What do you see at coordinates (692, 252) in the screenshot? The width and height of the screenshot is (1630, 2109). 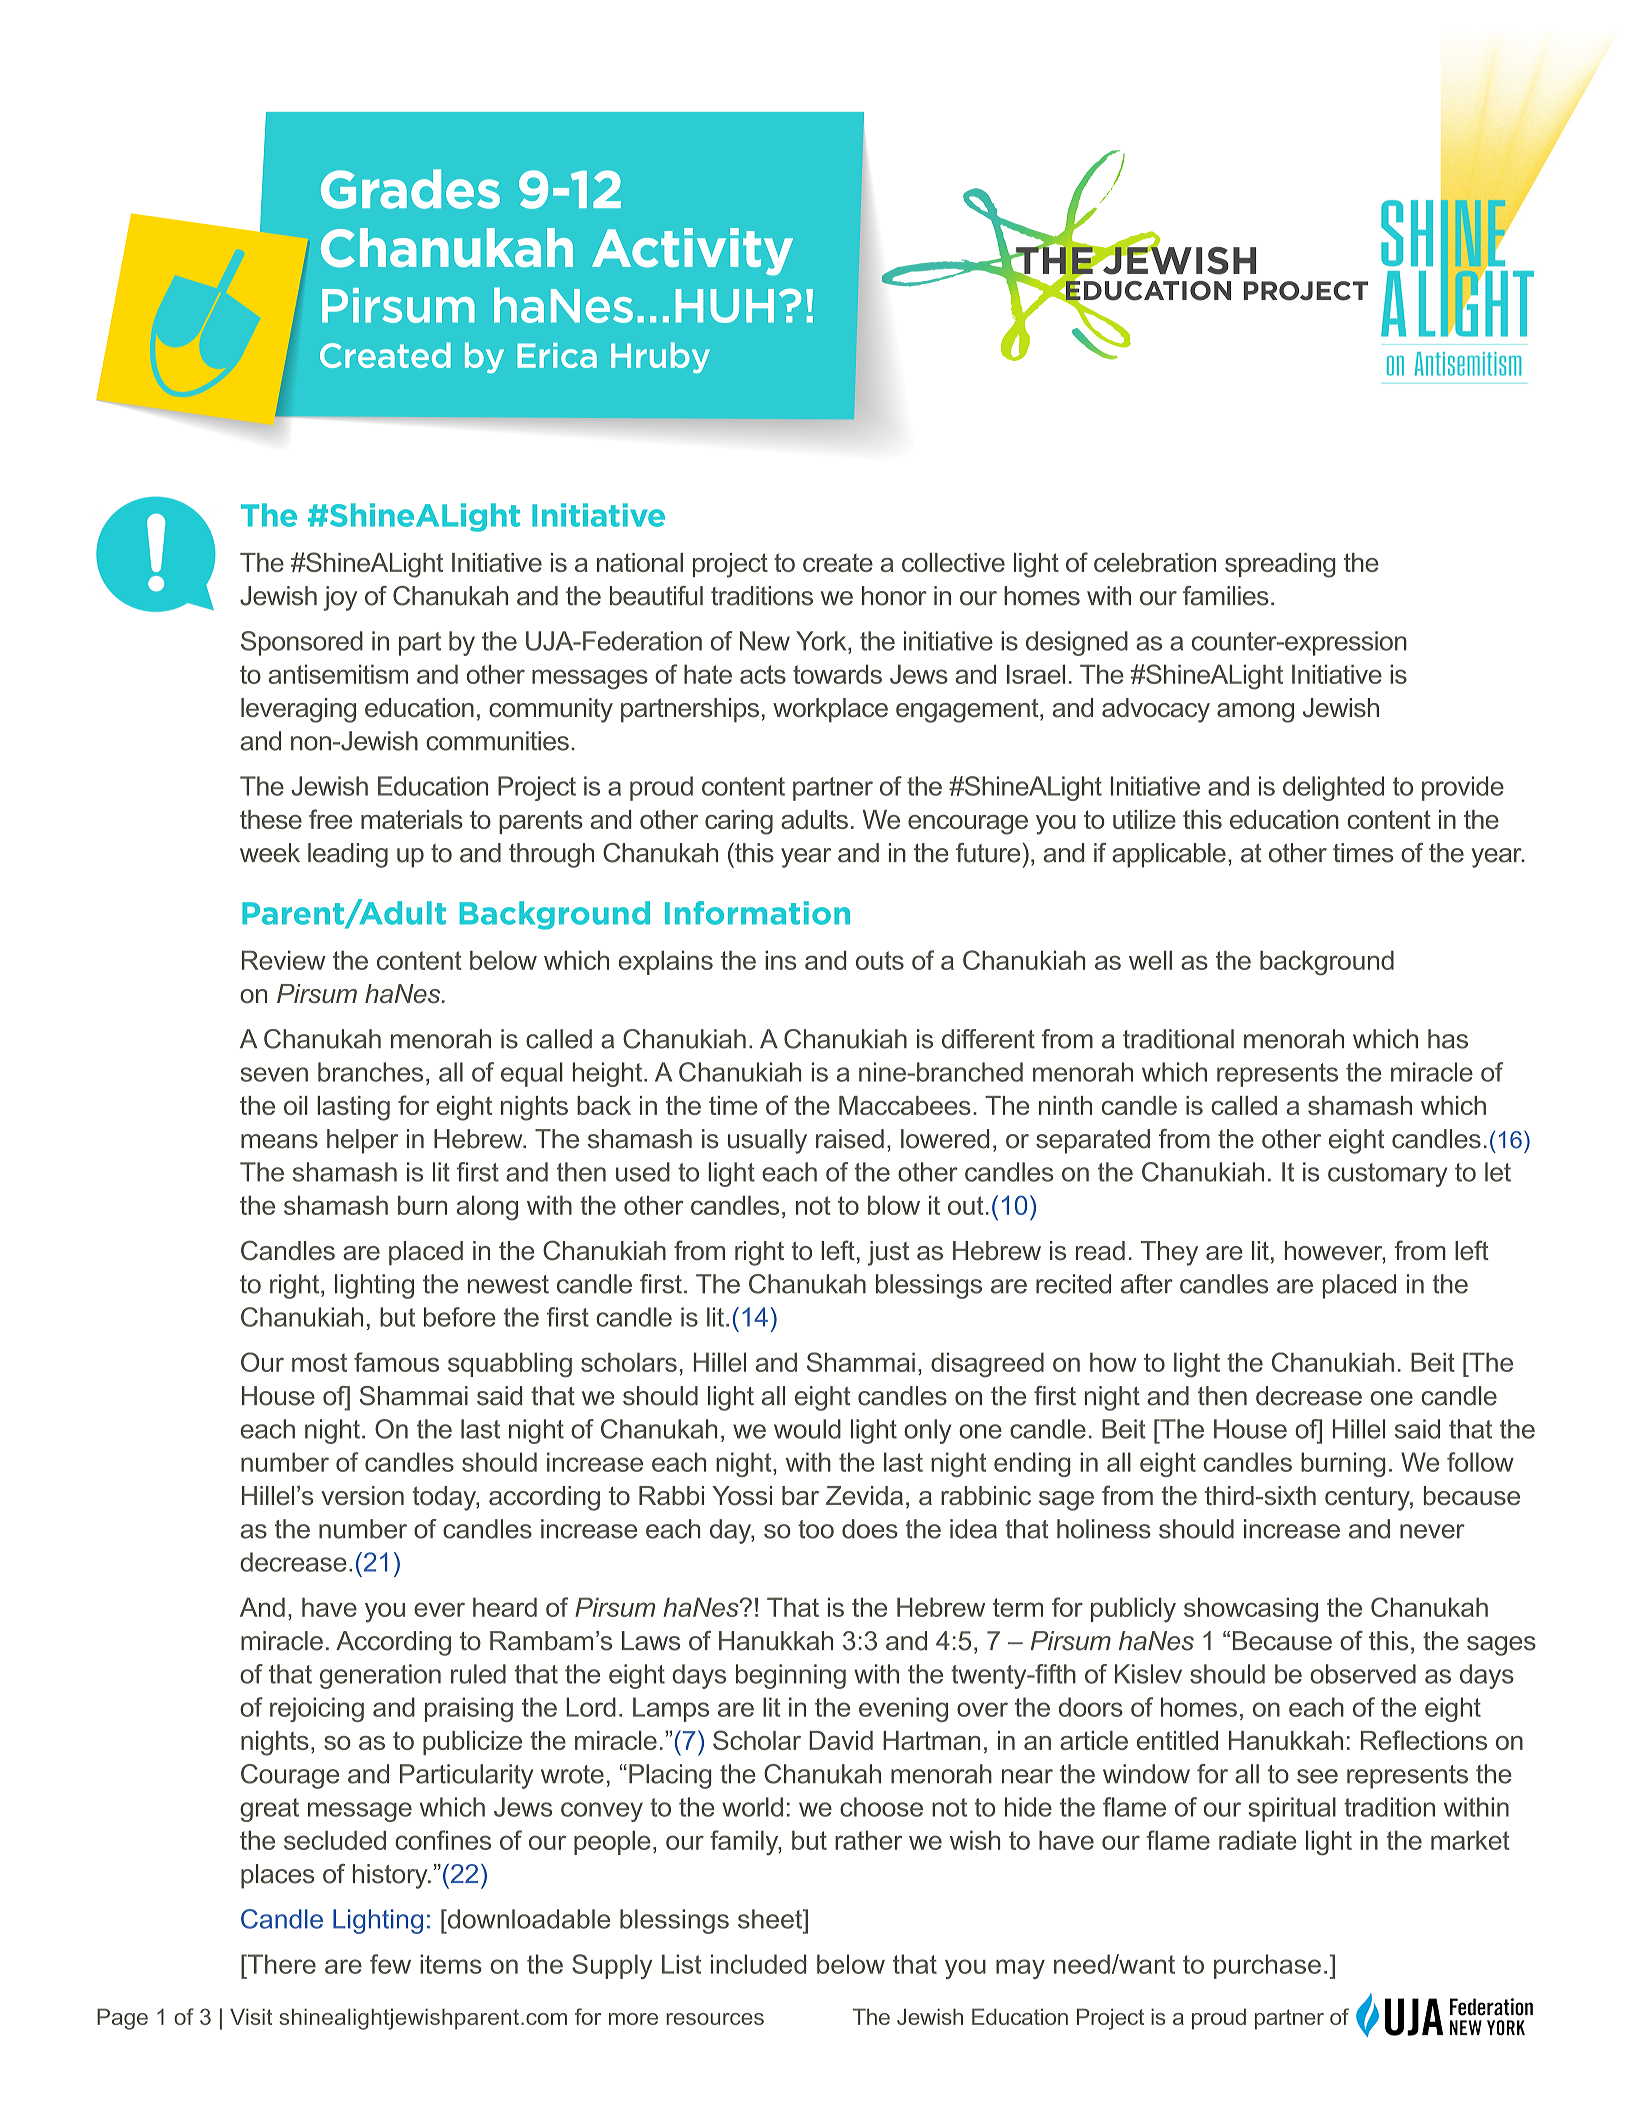 I see `Activity` at bounding box center [692, 252].
